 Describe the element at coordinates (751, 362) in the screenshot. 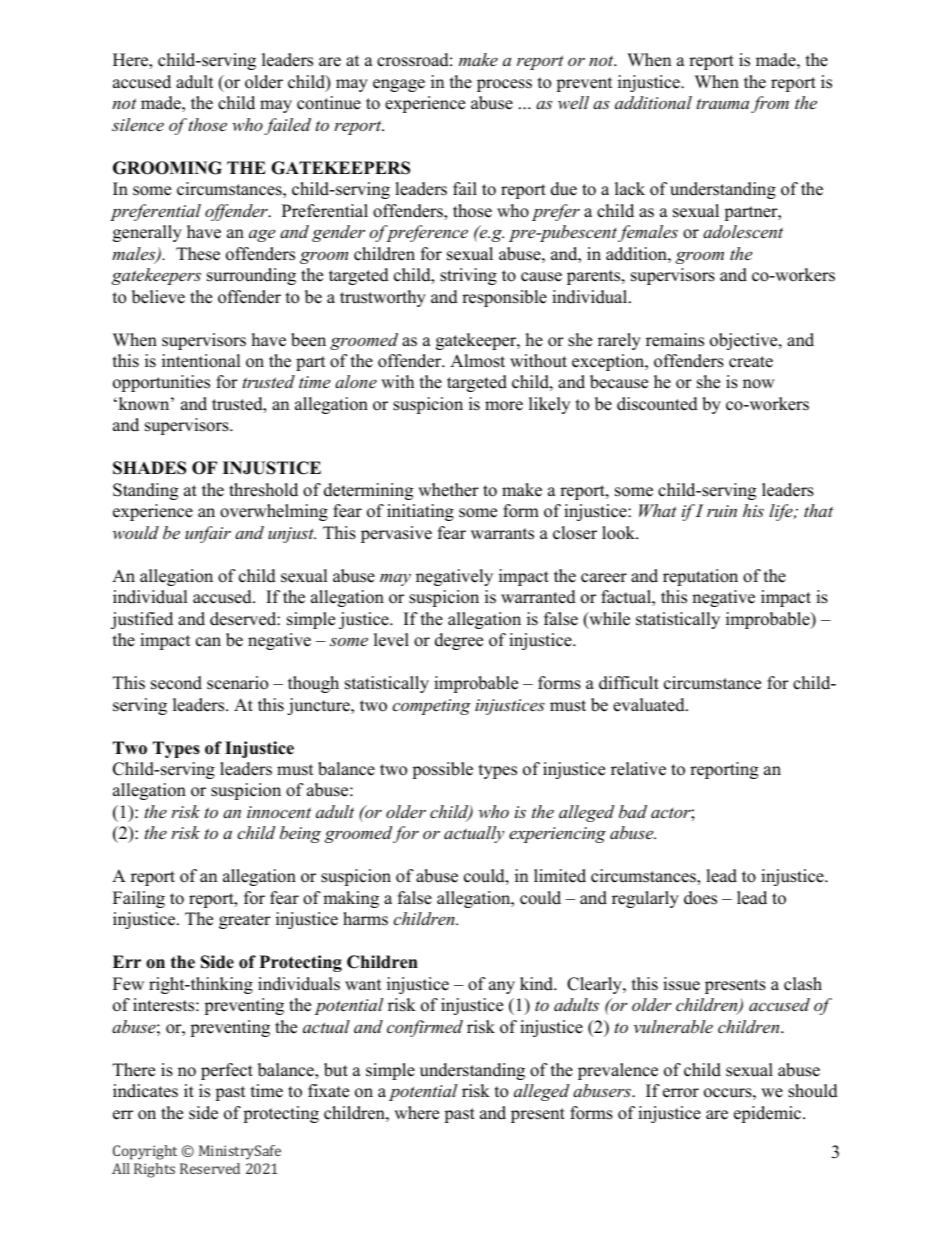

I see `create` at that location.
